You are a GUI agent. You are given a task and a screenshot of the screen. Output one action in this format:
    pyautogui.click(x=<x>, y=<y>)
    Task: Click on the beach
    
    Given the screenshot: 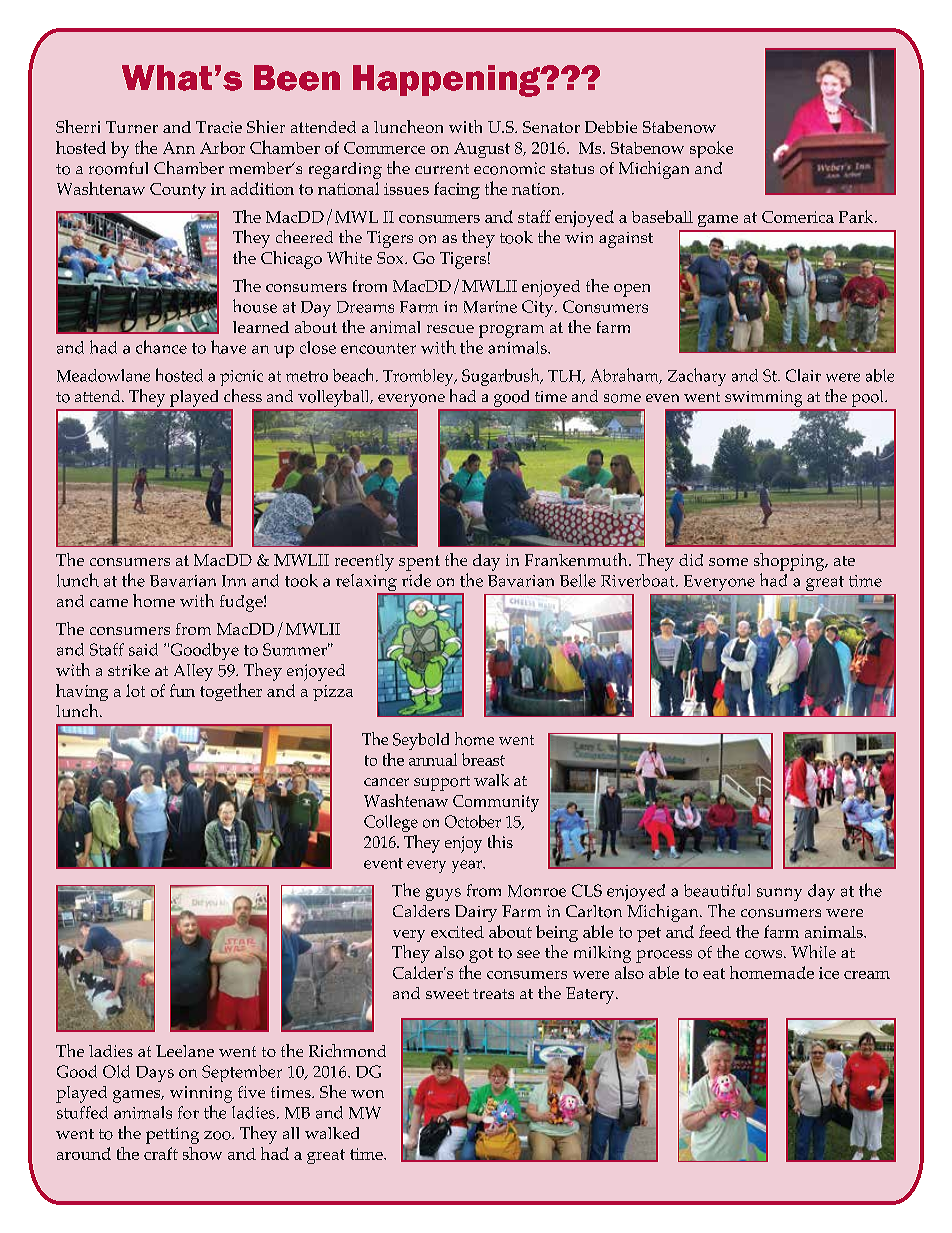 What is the action you would take?
    pyautogui.click(x=355, y=375)
